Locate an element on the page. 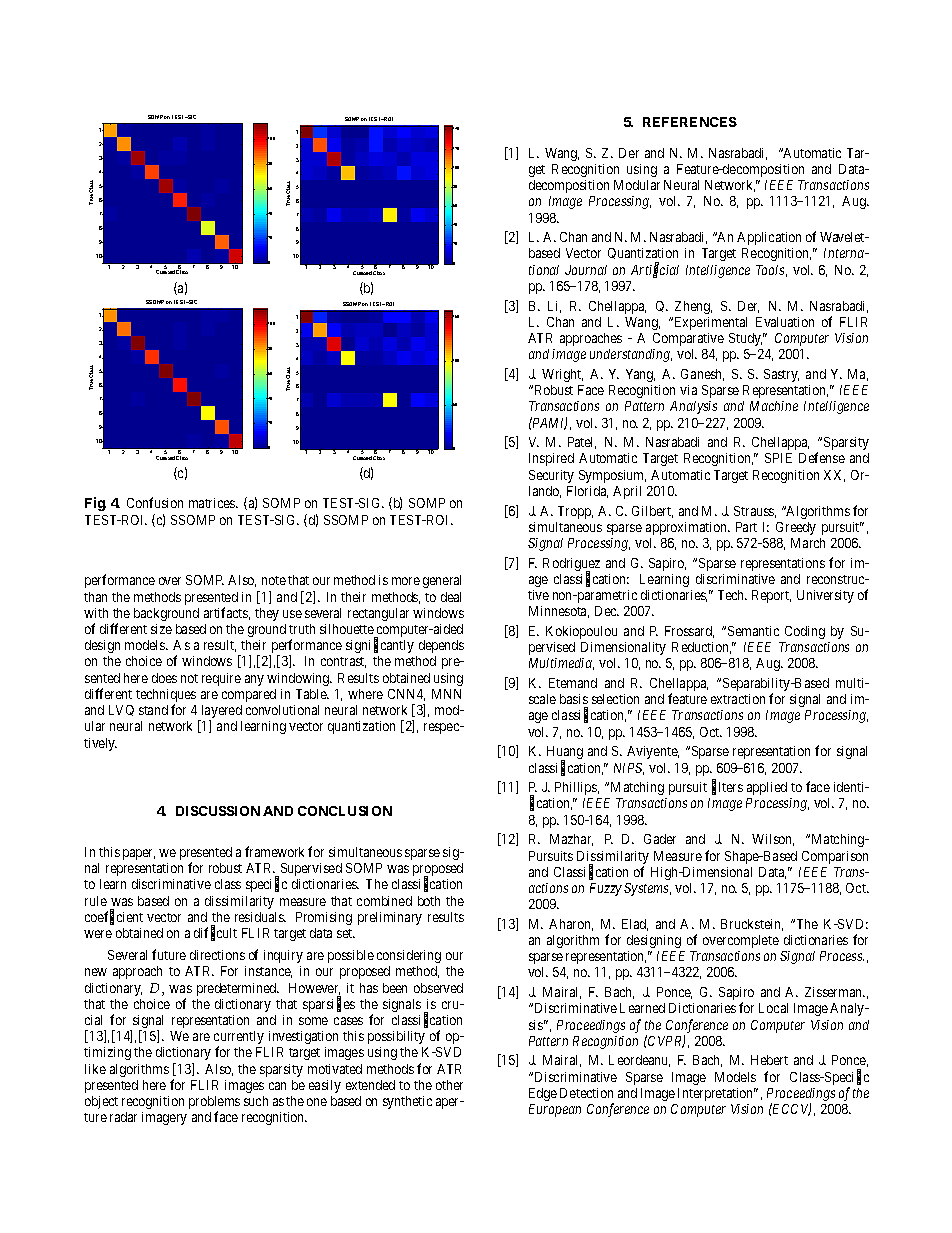 This page has width=952, height=1233. difficult is located at coordinates (215, 933).
